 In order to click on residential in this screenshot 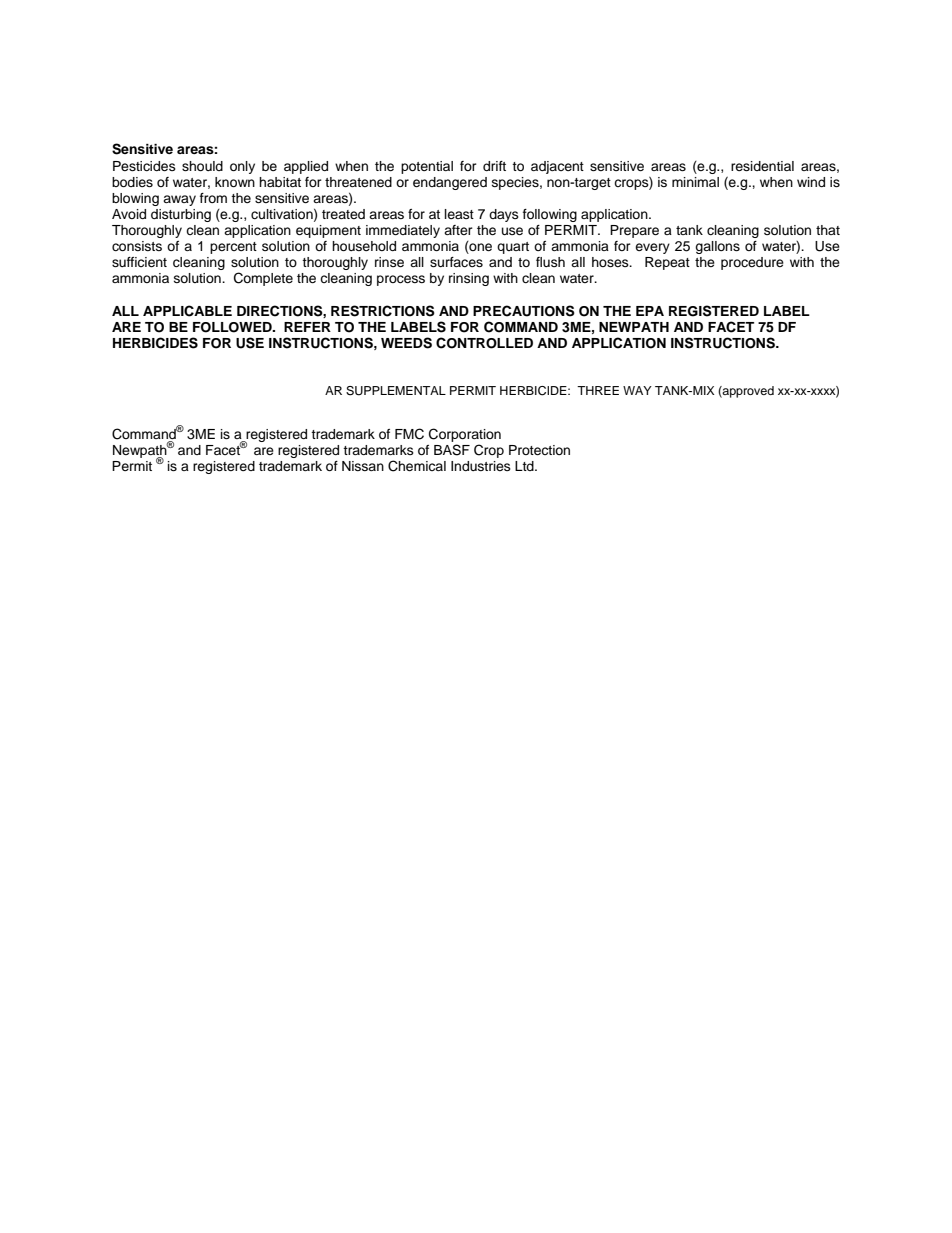, I will do `click(762, 166)`.
